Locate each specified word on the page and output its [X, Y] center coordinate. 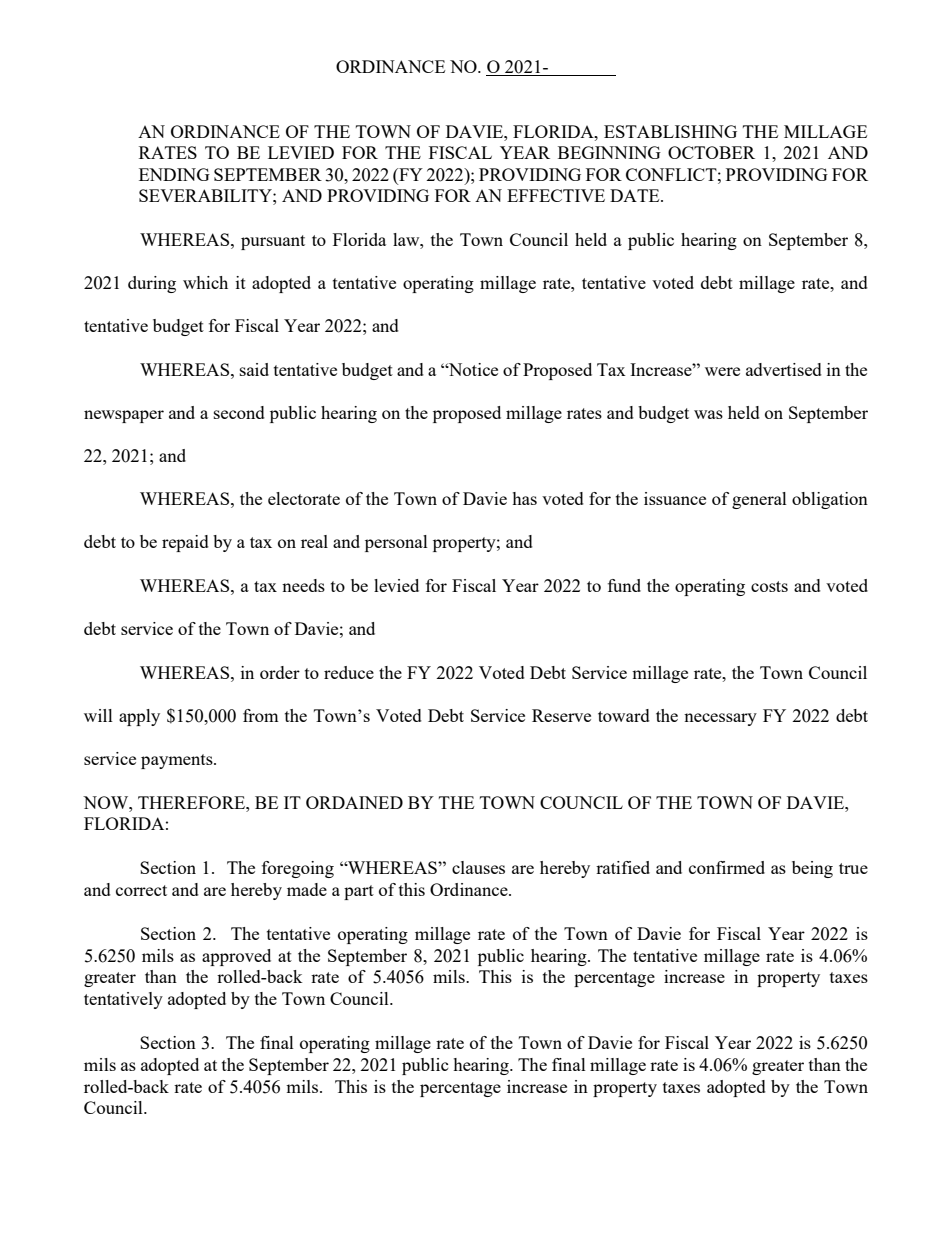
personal [396, 543]
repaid [185, 543]
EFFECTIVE [556, 195]
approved [236, 957]
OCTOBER [711, 152]
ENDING [174, 174]
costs [769, 586]
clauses [478, 867]
